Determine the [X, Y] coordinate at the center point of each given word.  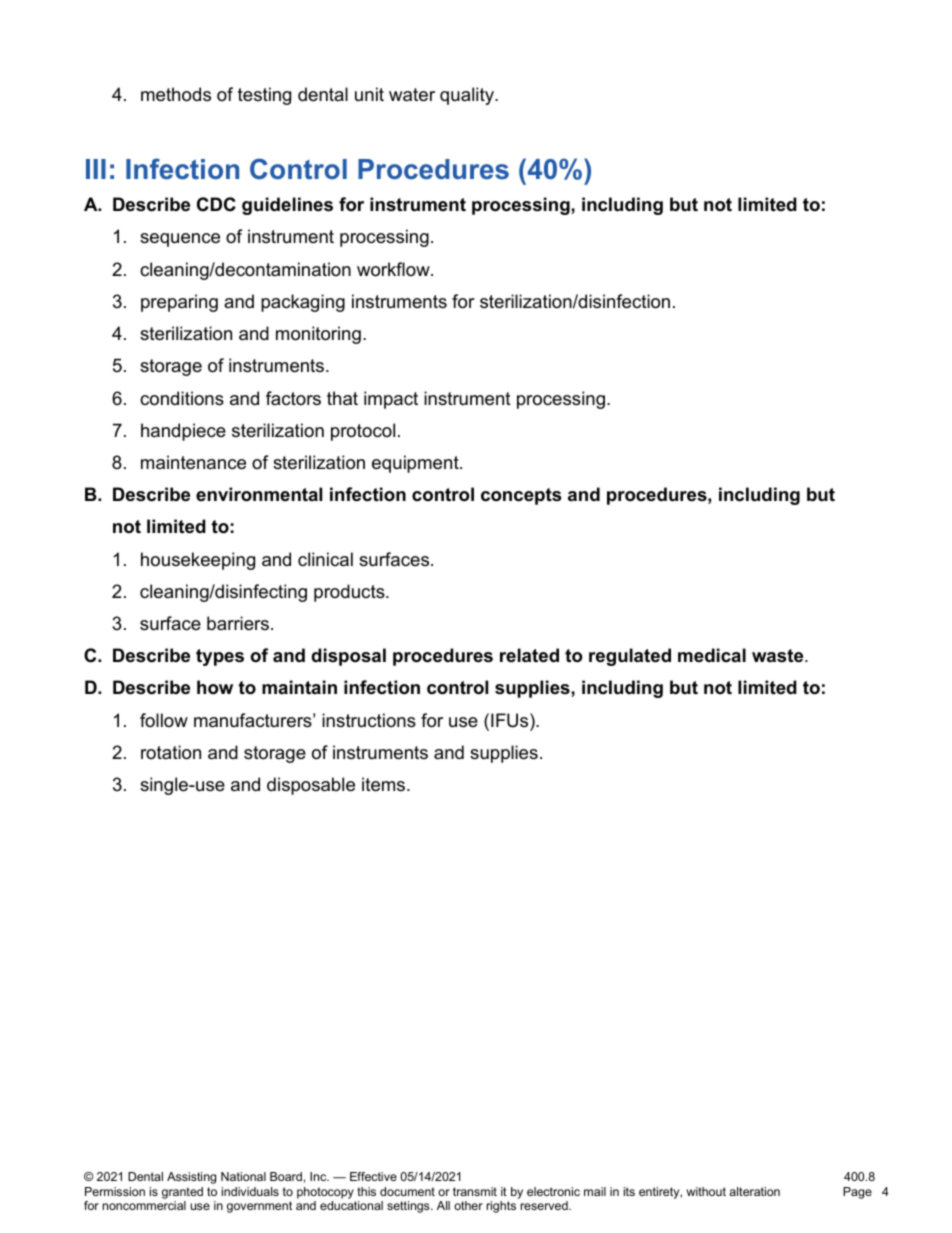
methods [176, 94]
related [529, 655]
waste [779, 655]
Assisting [191, 1178]
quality [468, 96]
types [220, 657]
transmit [475, 1191]
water [412, 95]
